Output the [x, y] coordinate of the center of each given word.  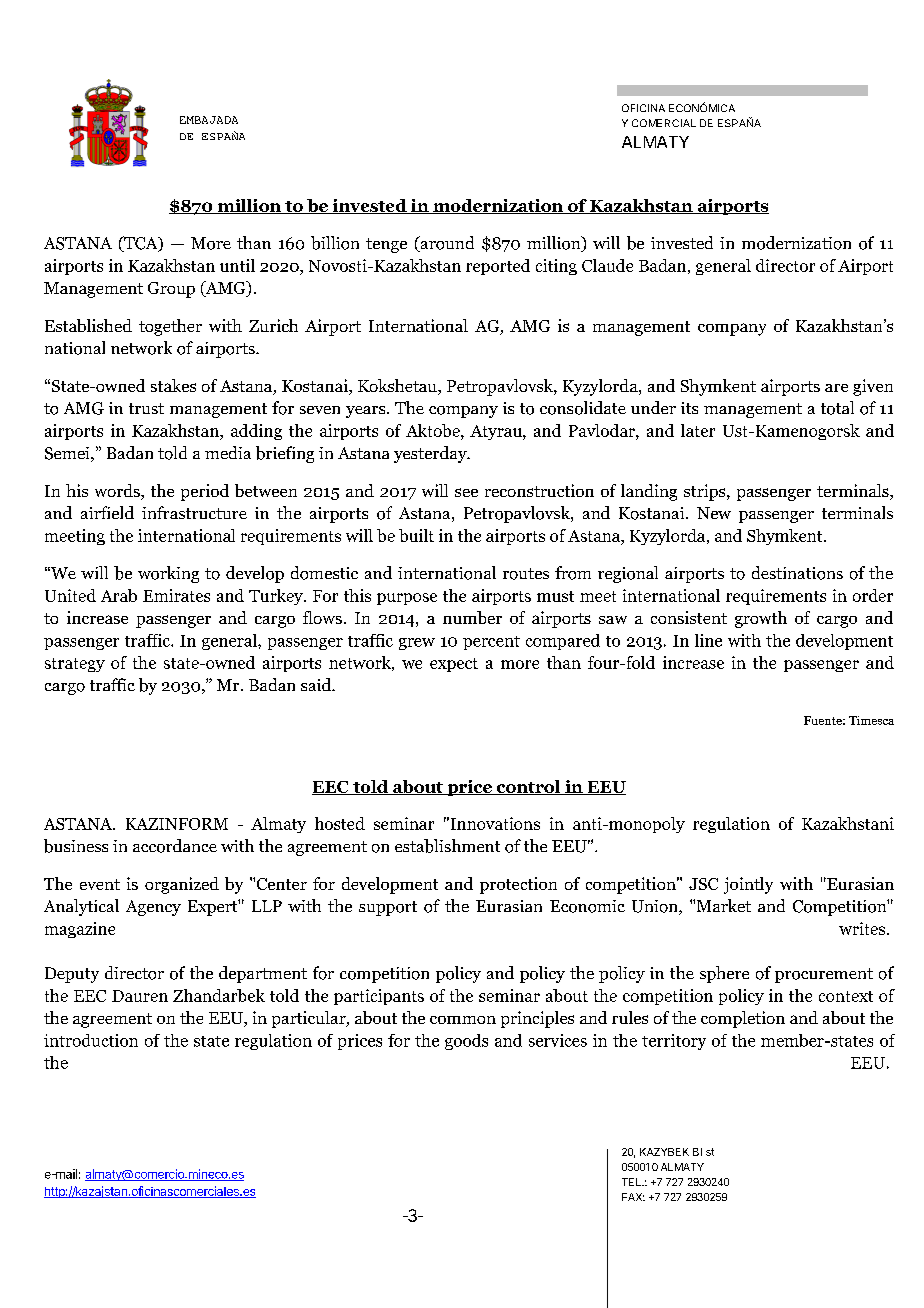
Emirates [176, 595]
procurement [824, 975]
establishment [447, 846]
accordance [175, 846]
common [463, 1020]
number [472, 617]
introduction [91, 1040]
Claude [607, 265]
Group [171, 290]
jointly [748, 885]
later [698, 430]
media [228, 452]
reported [498, 267]
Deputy [72, 975]
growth [761, 619]
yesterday [431, 454]
